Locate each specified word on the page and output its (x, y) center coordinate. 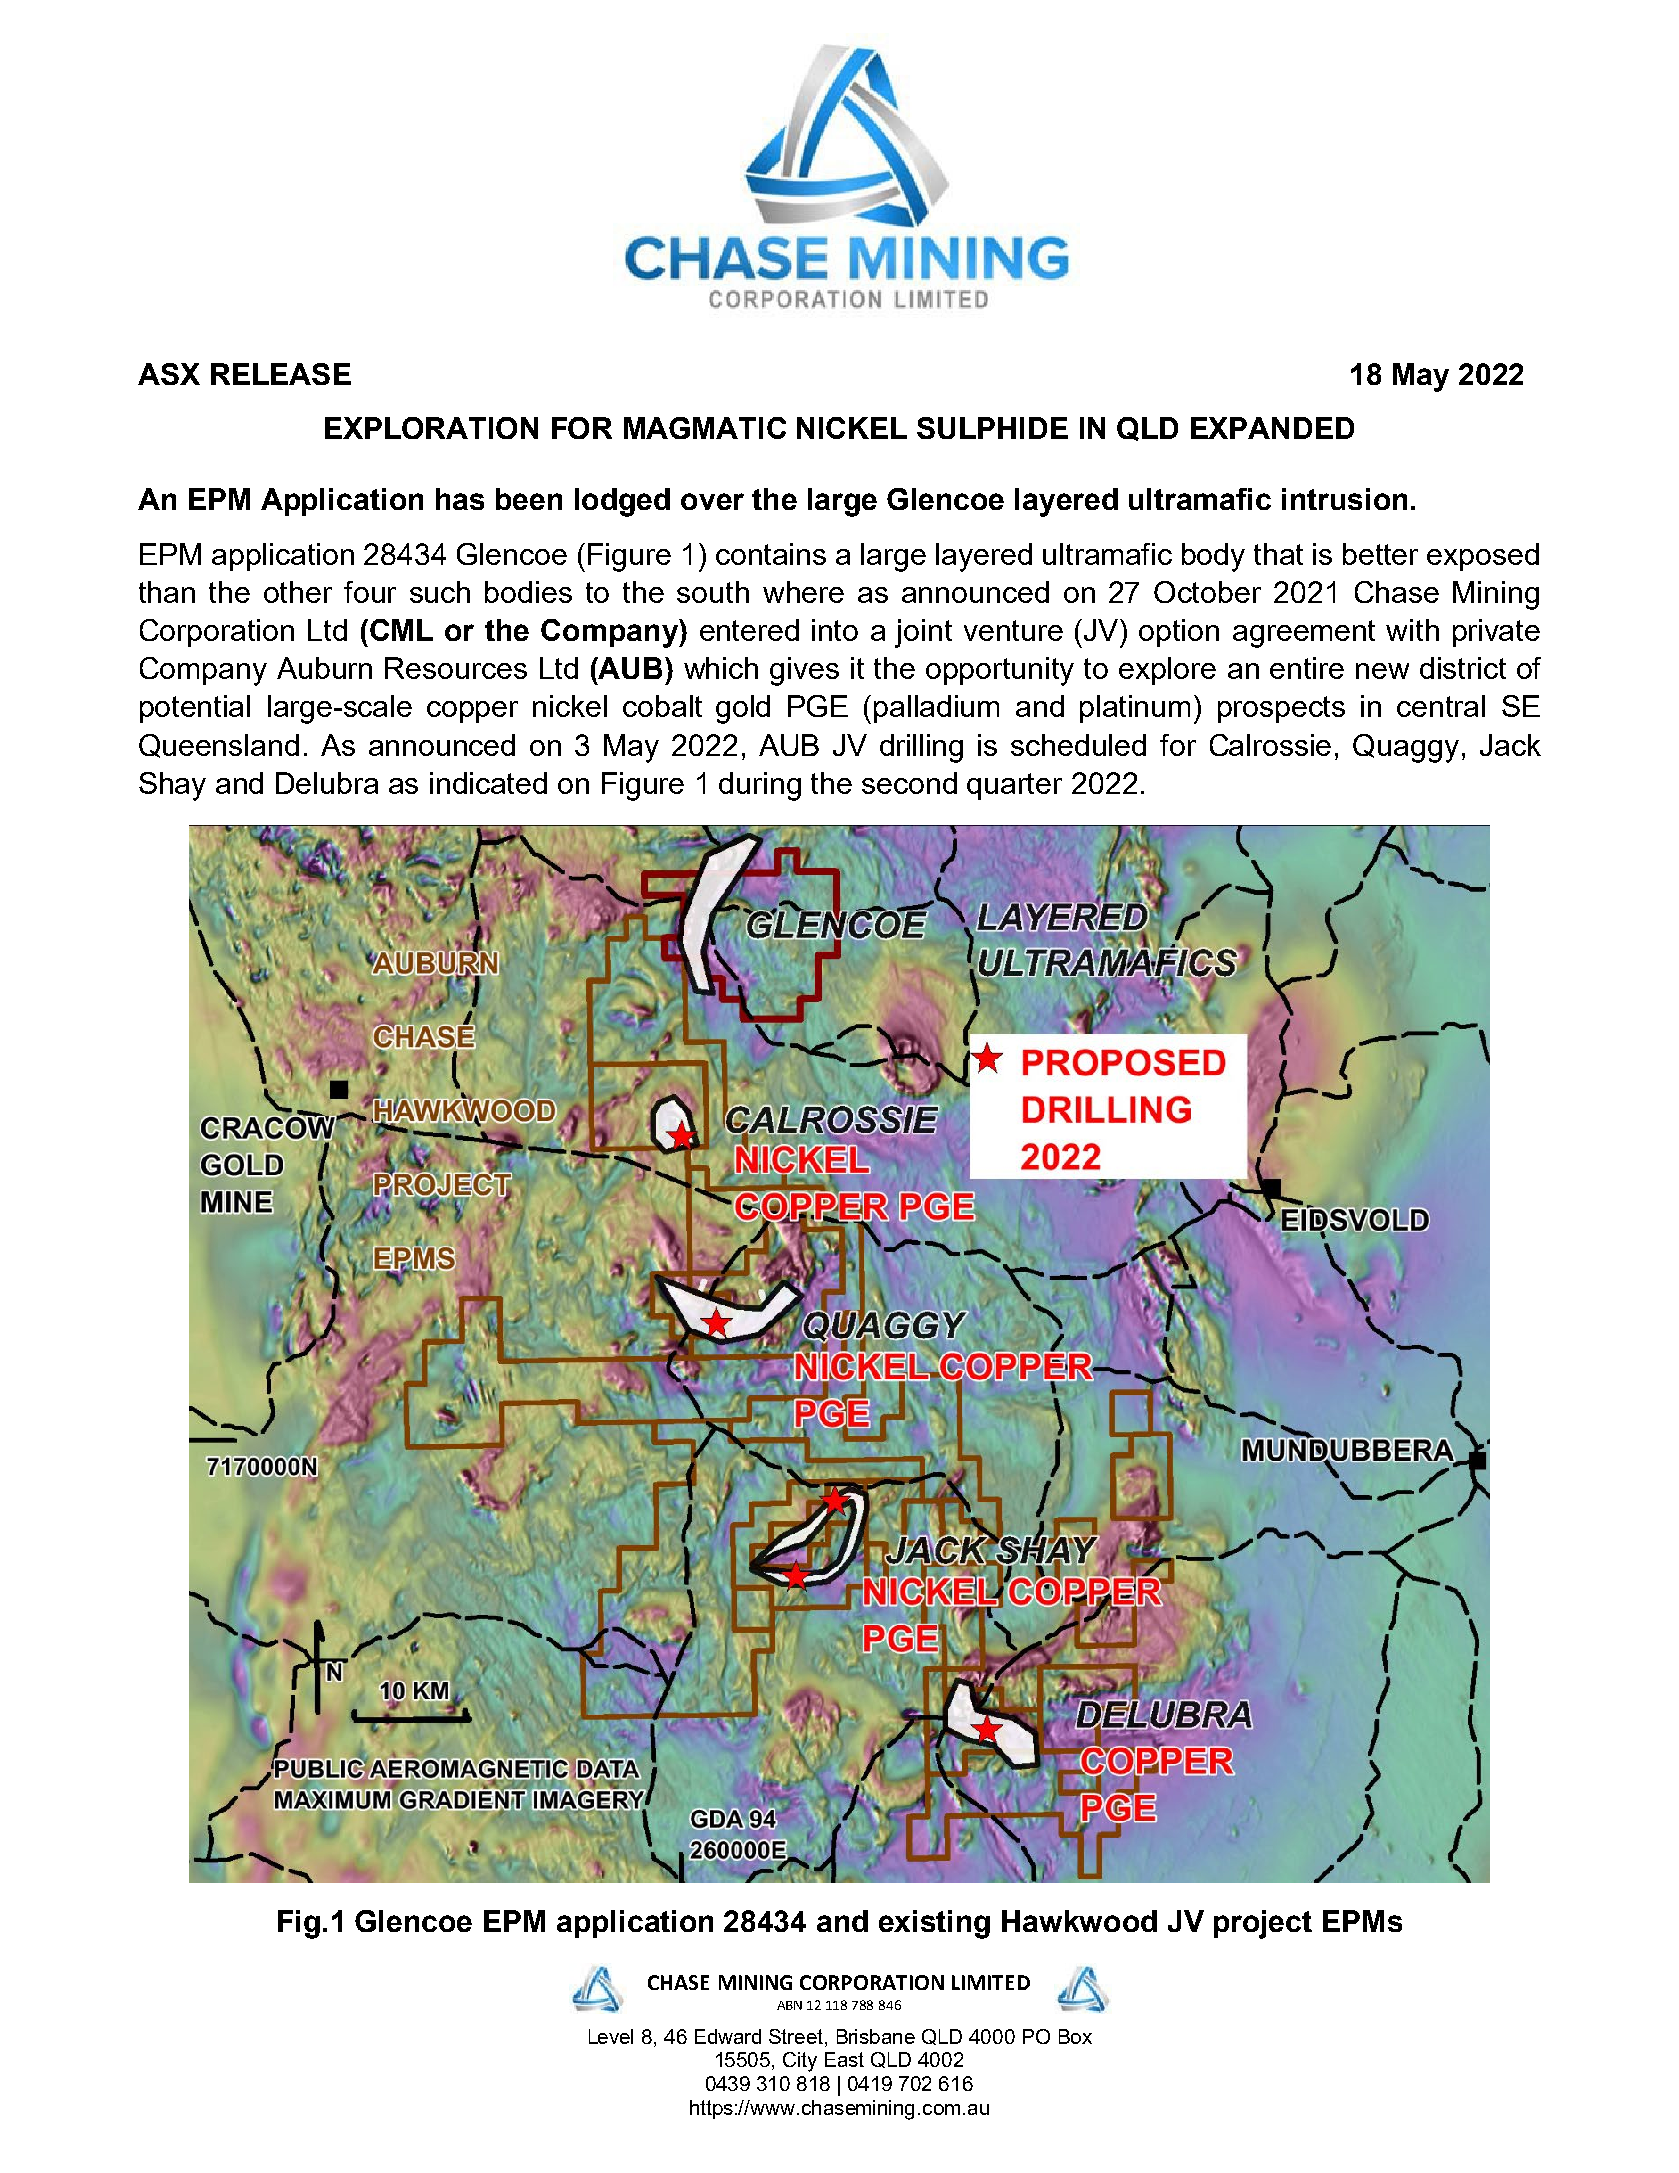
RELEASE (281, 374)
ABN (789, 2005)
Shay (172, 786)
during (760, 786)
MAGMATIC (705, 428)
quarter (1014, 786)
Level (611, 2036)
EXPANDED (1272, 428)
